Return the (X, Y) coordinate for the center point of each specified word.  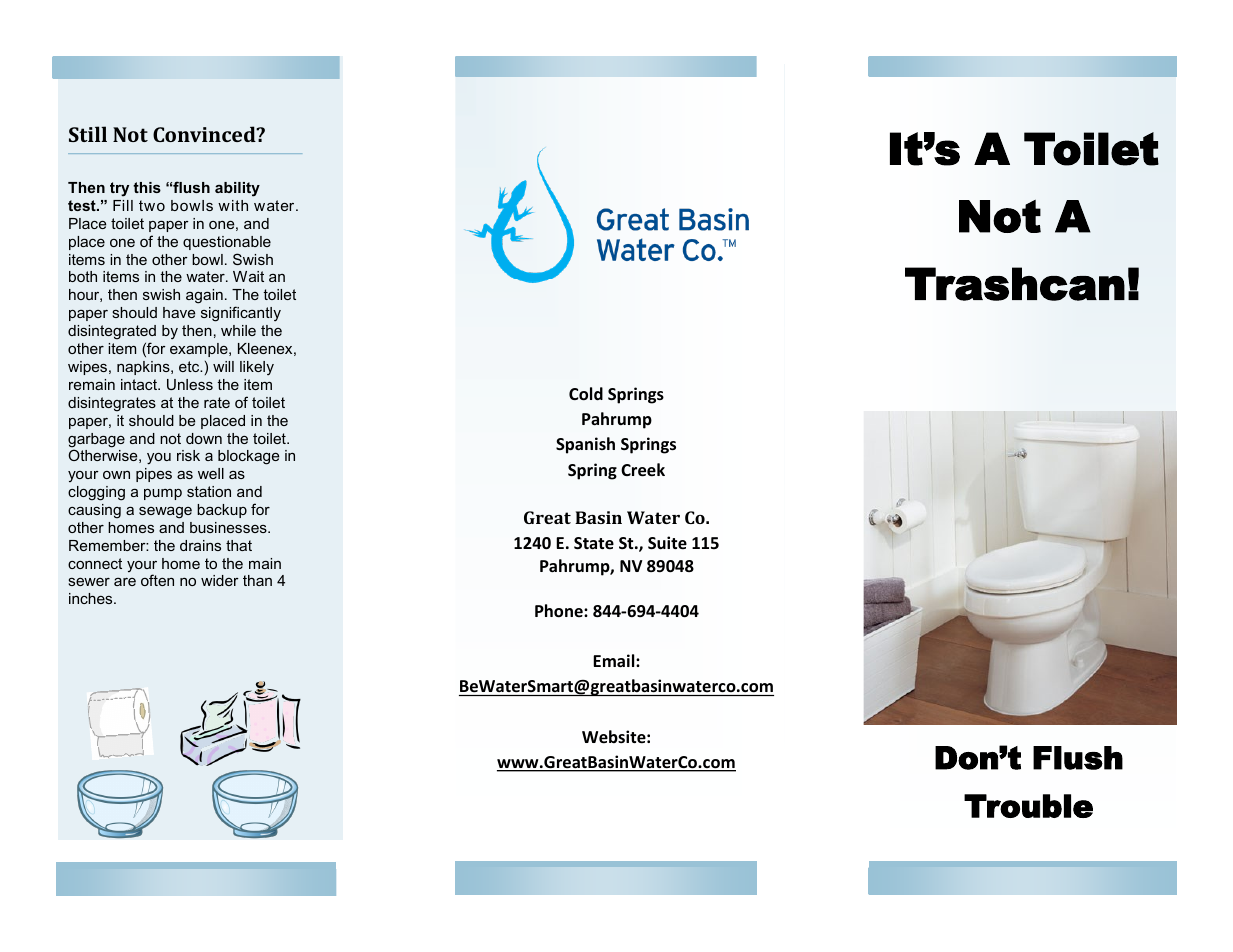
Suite (667, 543)
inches (92, 598)
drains (200, 545)
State (594, 543)
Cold (586, 394)
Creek (643, 470)
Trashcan (1015, 284)
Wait (248, 276)
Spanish (585, 445)
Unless (190, 384)
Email (615, 660)
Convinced (205, 134)
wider (220, 580)
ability (237, 189)
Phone (560, 611)
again (204, 296)
